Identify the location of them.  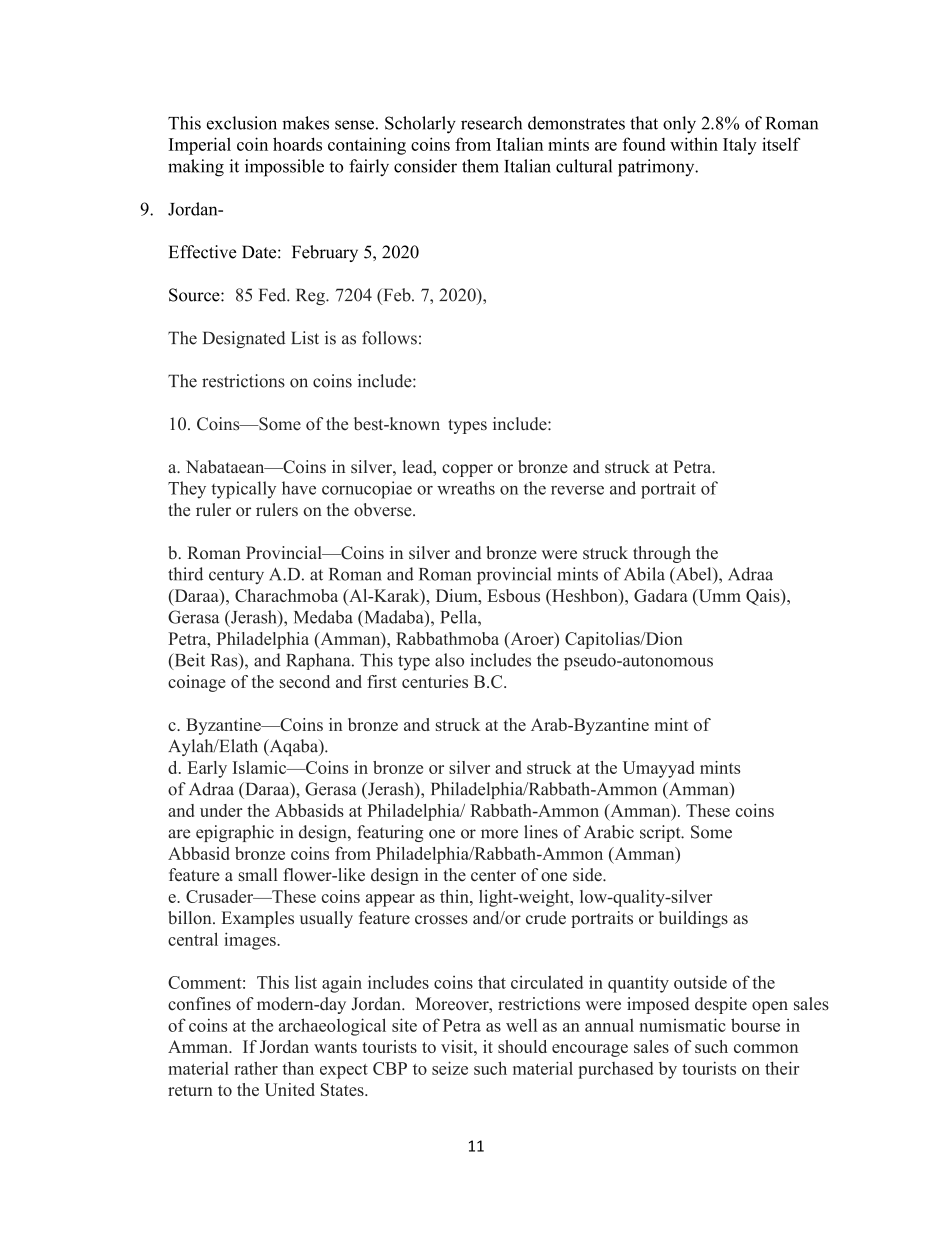
(480, 166).
